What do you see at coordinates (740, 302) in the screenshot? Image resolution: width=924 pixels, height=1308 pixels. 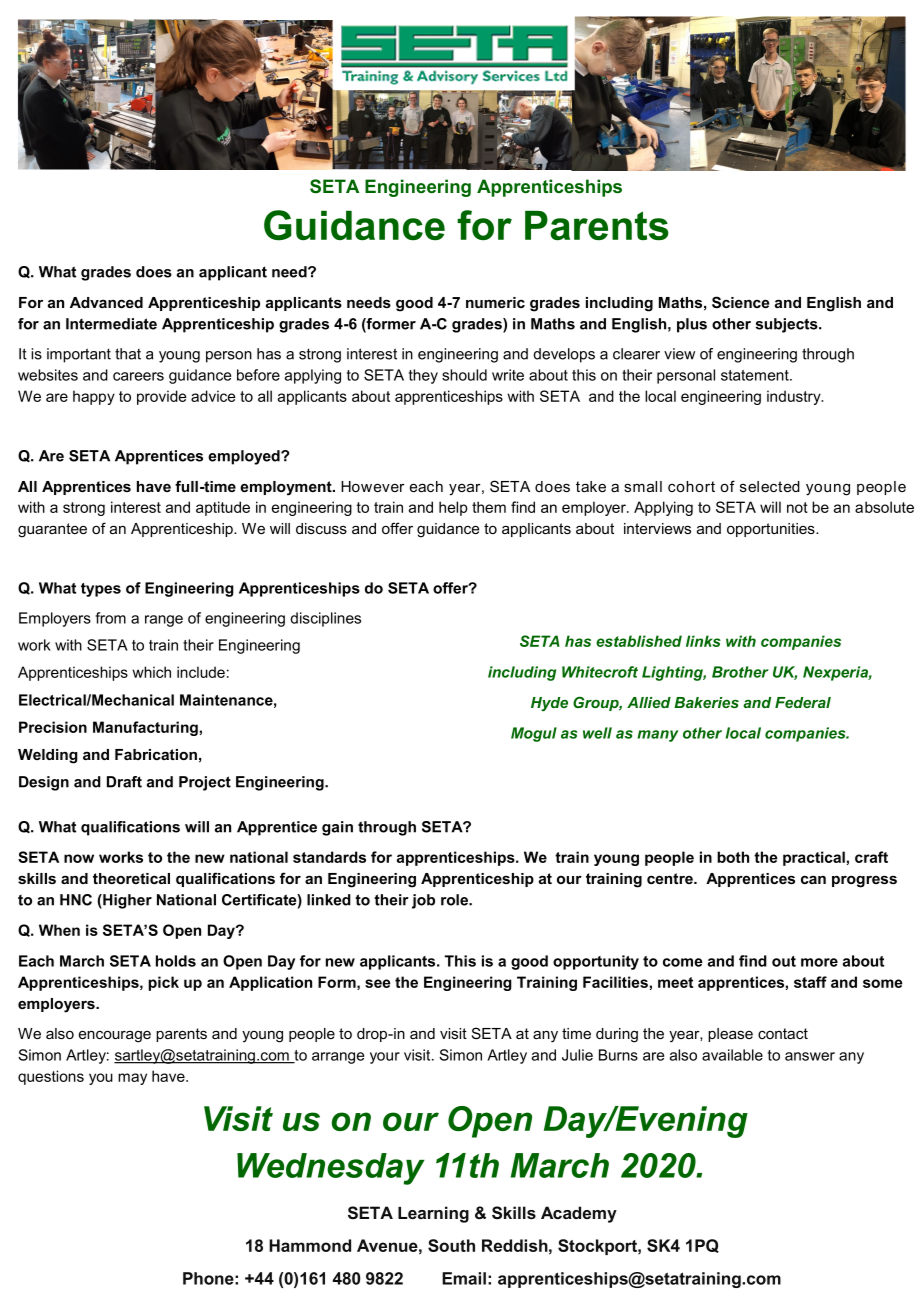 I see `Science` at bounding box center [740, 302].
